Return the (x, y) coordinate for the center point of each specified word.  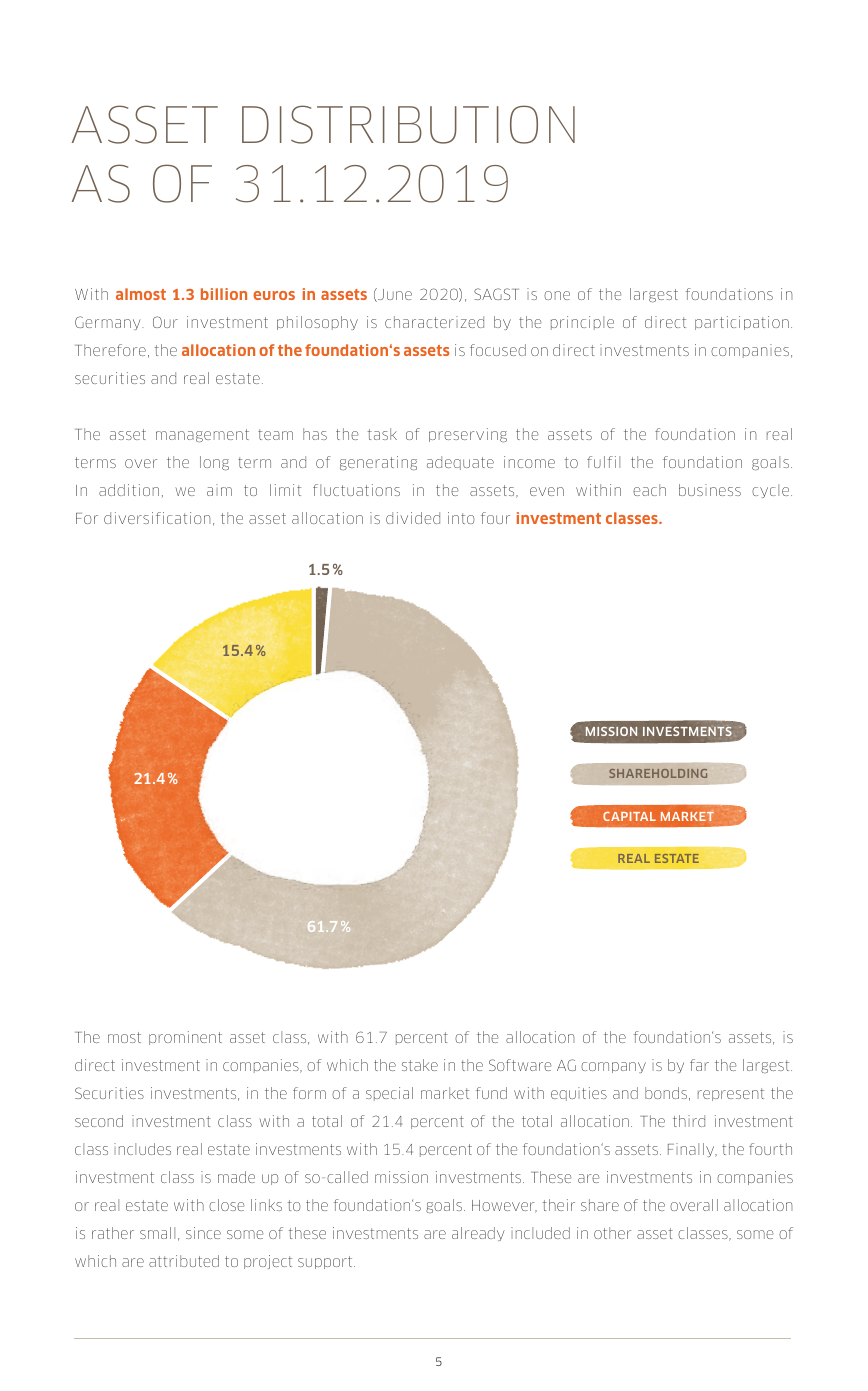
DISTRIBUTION (408, 124)
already (478, 1234)
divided (413, 518)
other (612, 1233)
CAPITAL (629, 816)
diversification (157, 518)
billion (224, 294)
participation (742, 323)
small (157, 1233)
